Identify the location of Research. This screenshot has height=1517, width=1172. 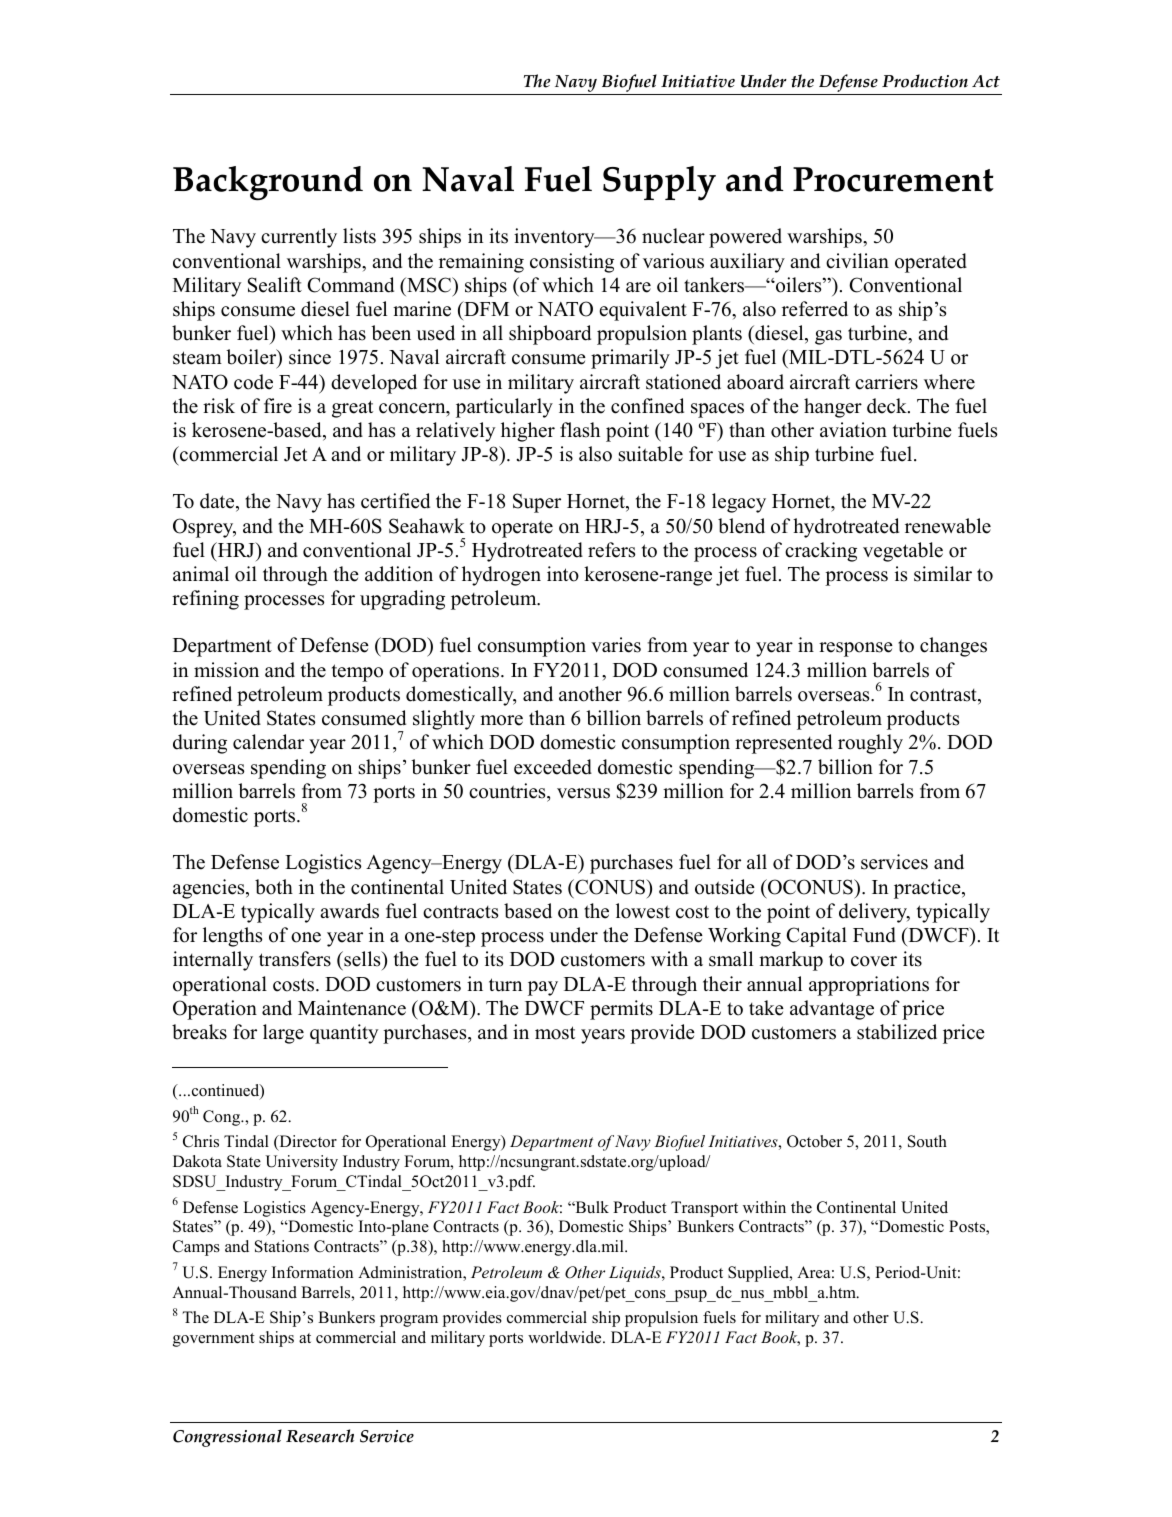
(320, 1436).
